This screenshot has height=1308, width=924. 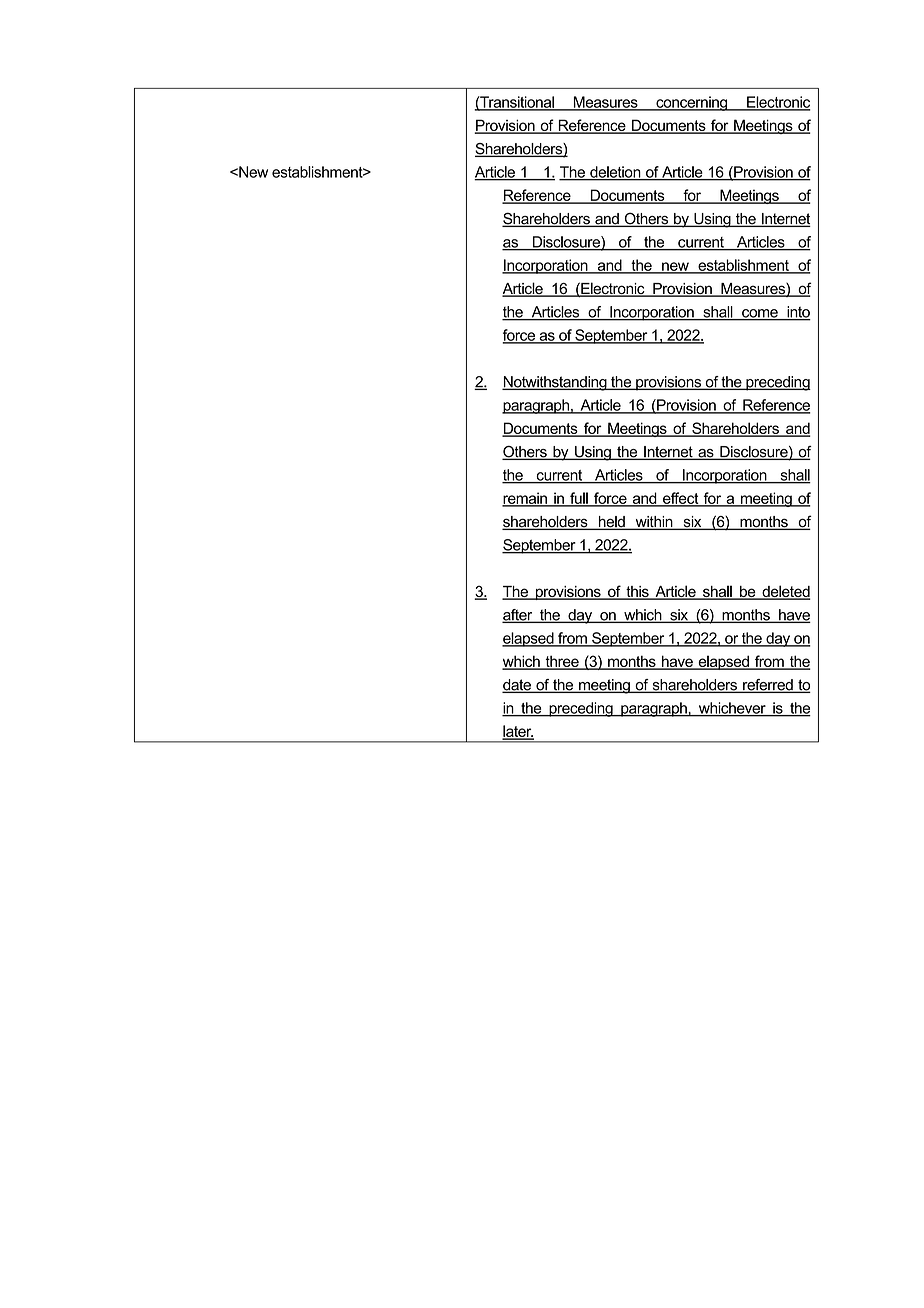 What do you see at coordinates (768, 686) in the screenshot?
I see `referred` at bounding box center [768, 686].
